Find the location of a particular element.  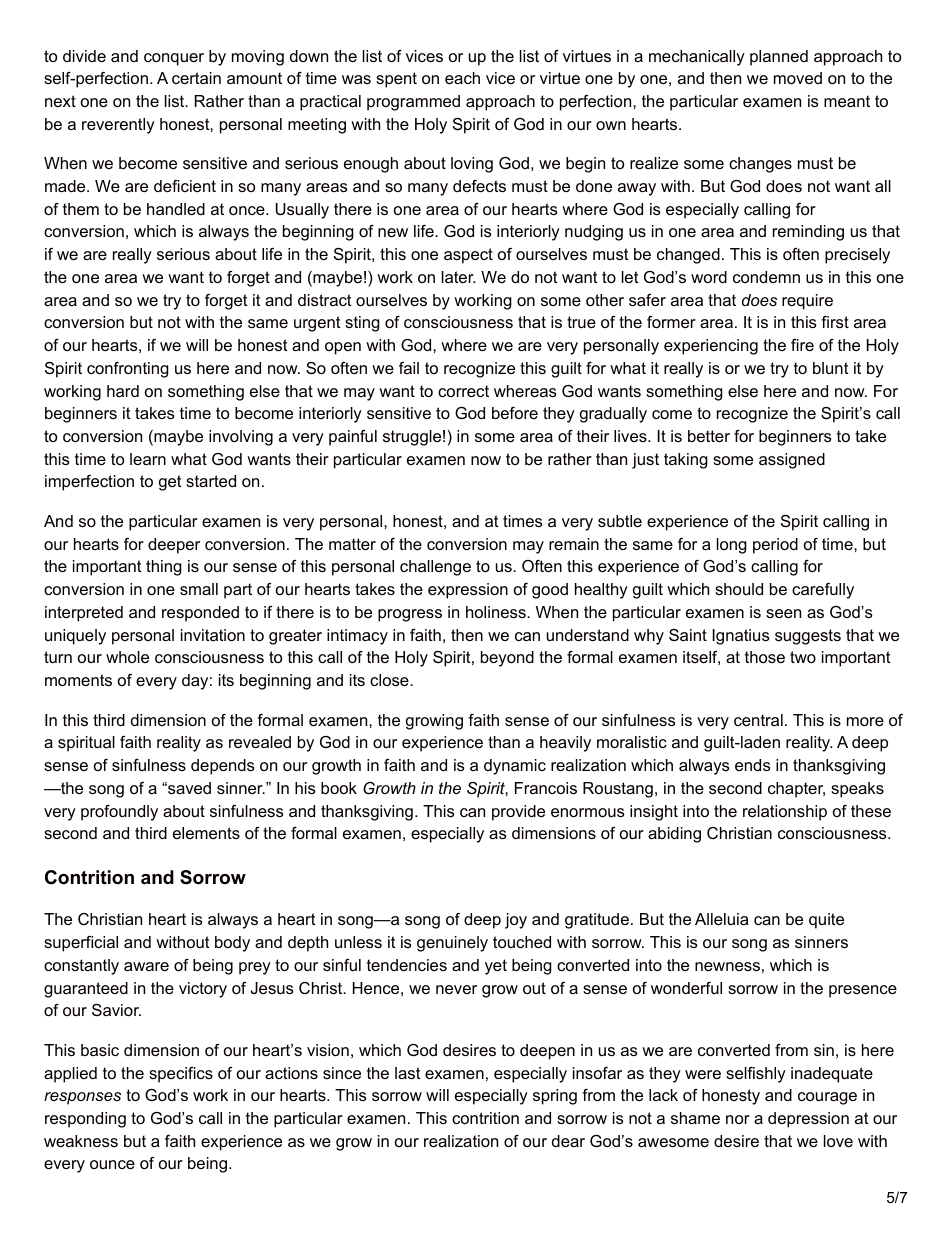

responded is located at coordinates (200, 614).
